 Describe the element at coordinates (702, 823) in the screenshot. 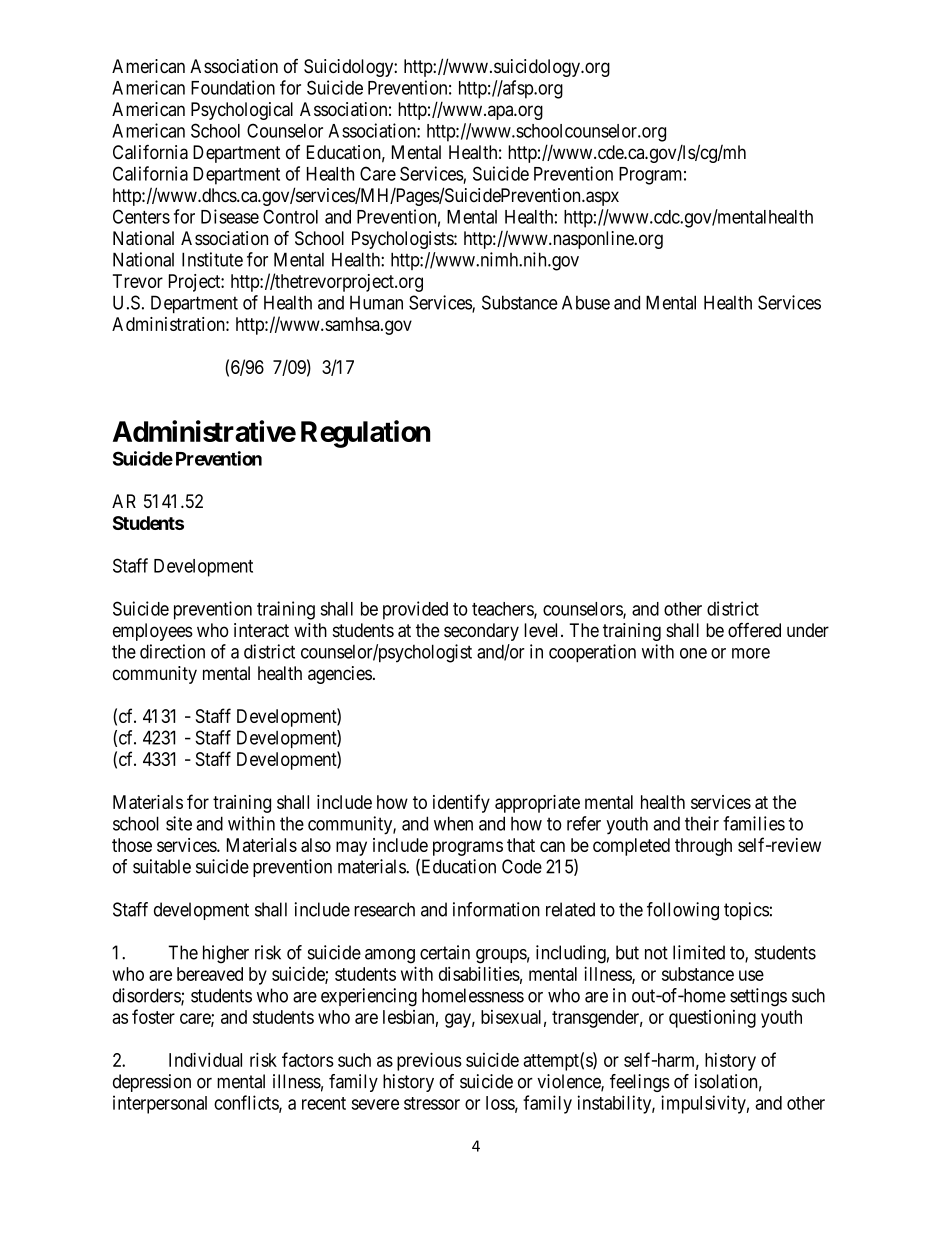

I see `their` at that location.
